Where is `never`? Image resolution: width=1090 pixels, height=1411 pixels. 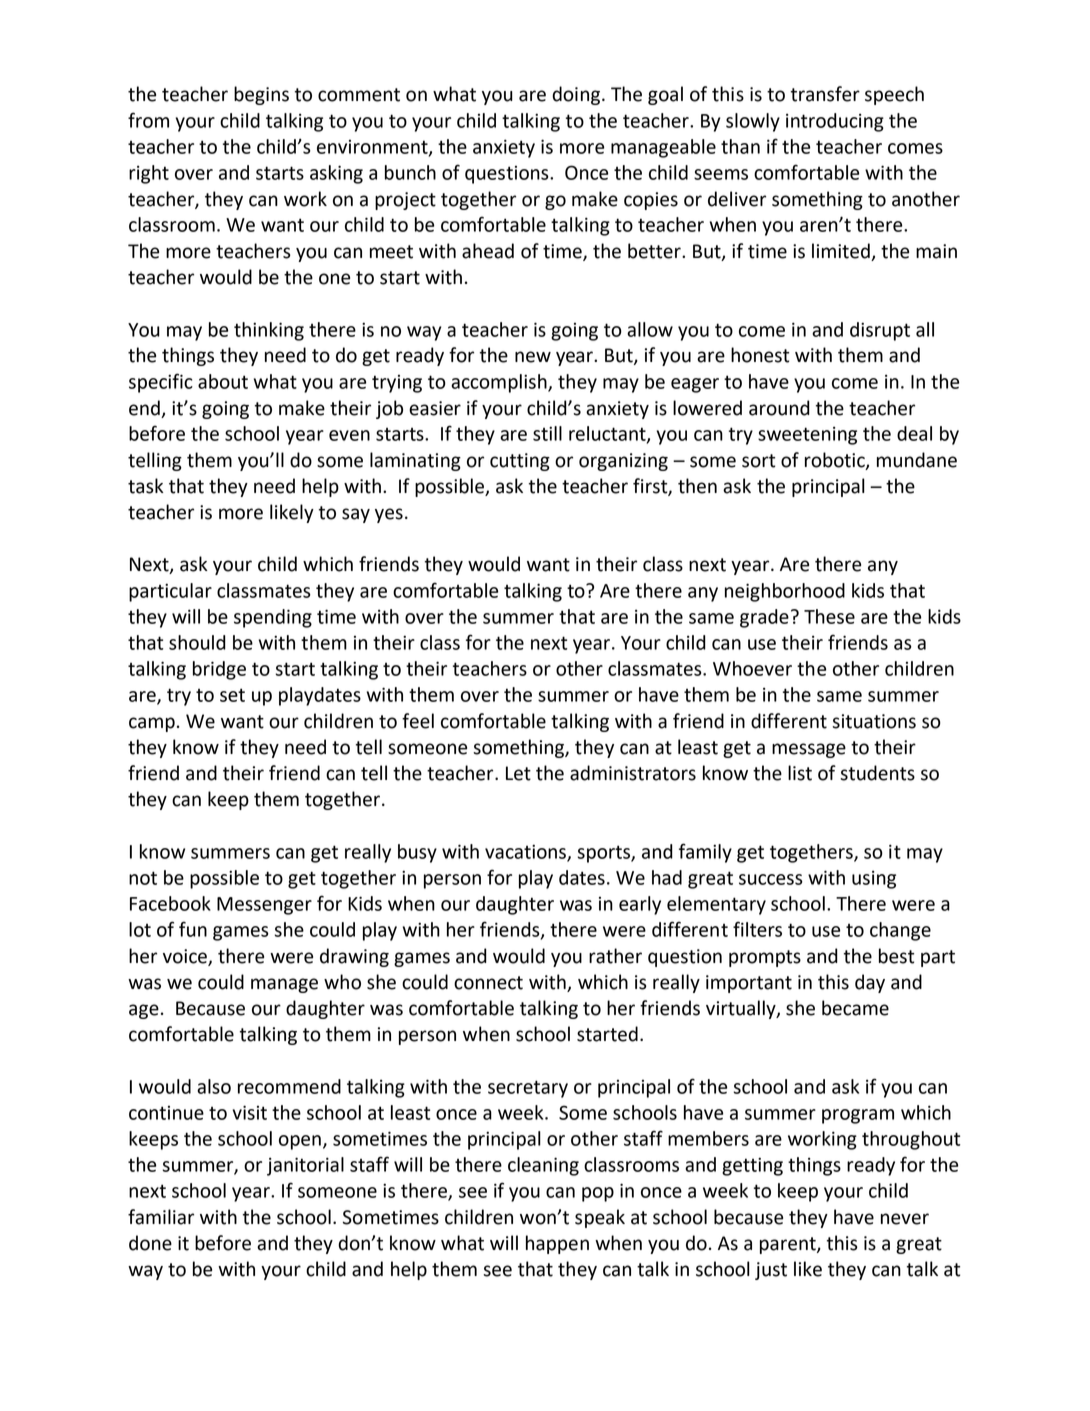
never is located at coordinates (905, 1219).
